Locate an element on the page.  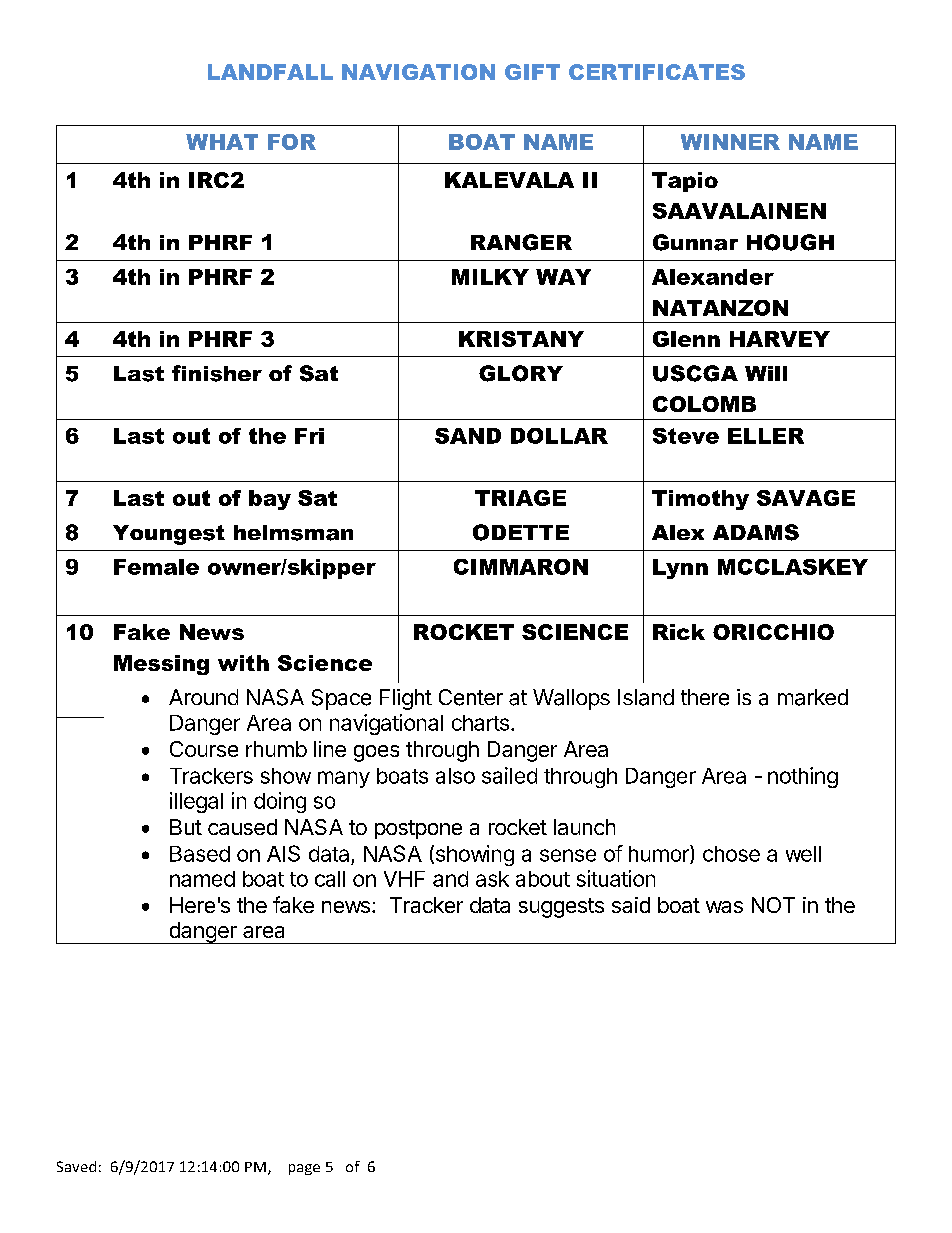
Center is located at coordinates (471, 697).
